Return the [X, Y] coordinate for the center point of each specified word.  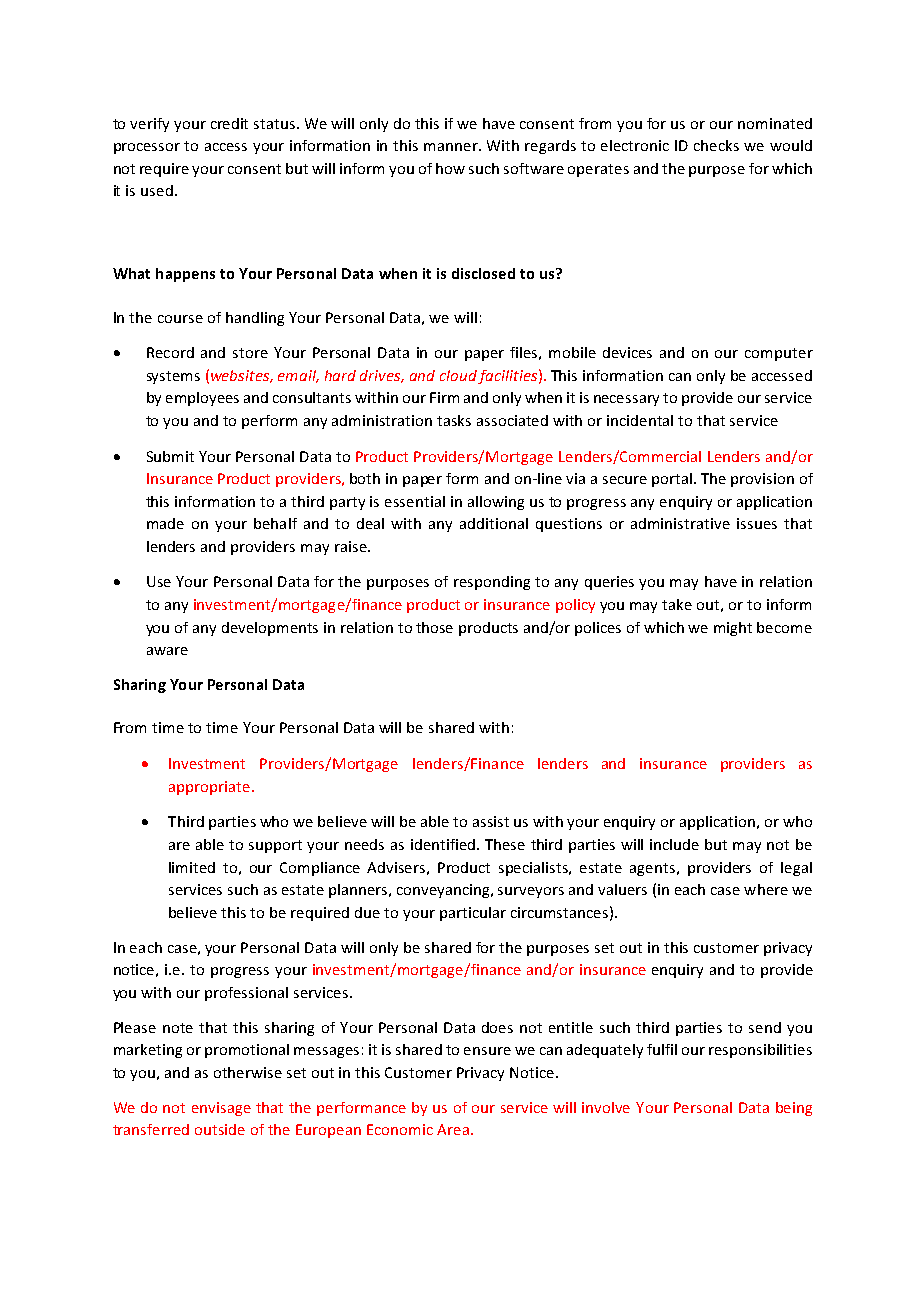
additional [494, 523]
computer [779, 354]
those [434, 627]
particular [473, 914]
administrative [680, 523]
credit [229, 123]
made [165, 523]
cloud [458, 375]
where [766, 889]
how [450, 168]
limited [192, 867]
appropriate [209, 788]
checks [716, 145]
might [733, 629]
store [250, 353]
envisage [221, 1109]
